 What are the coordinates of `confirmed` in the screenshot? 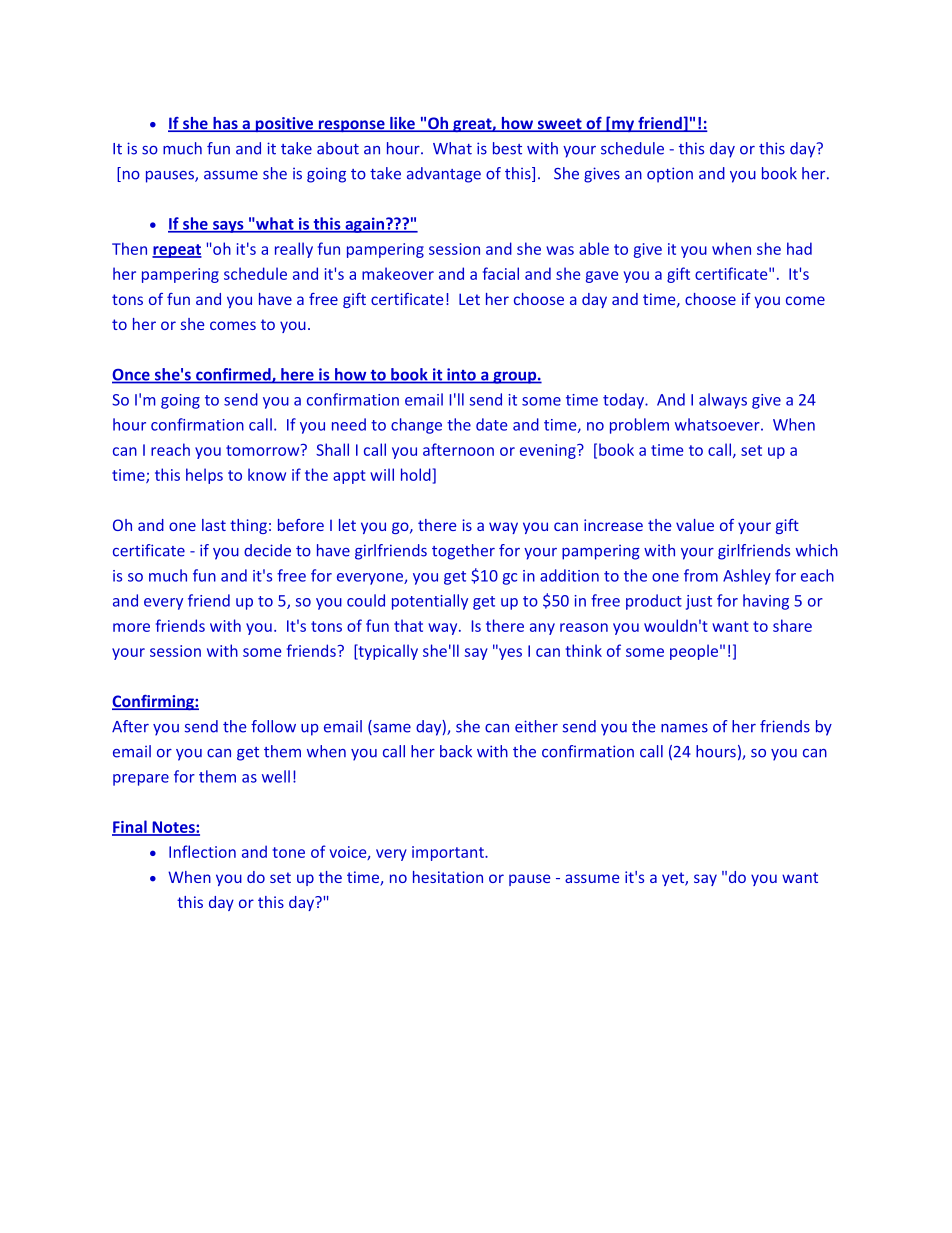 It's located at (233, 375).
